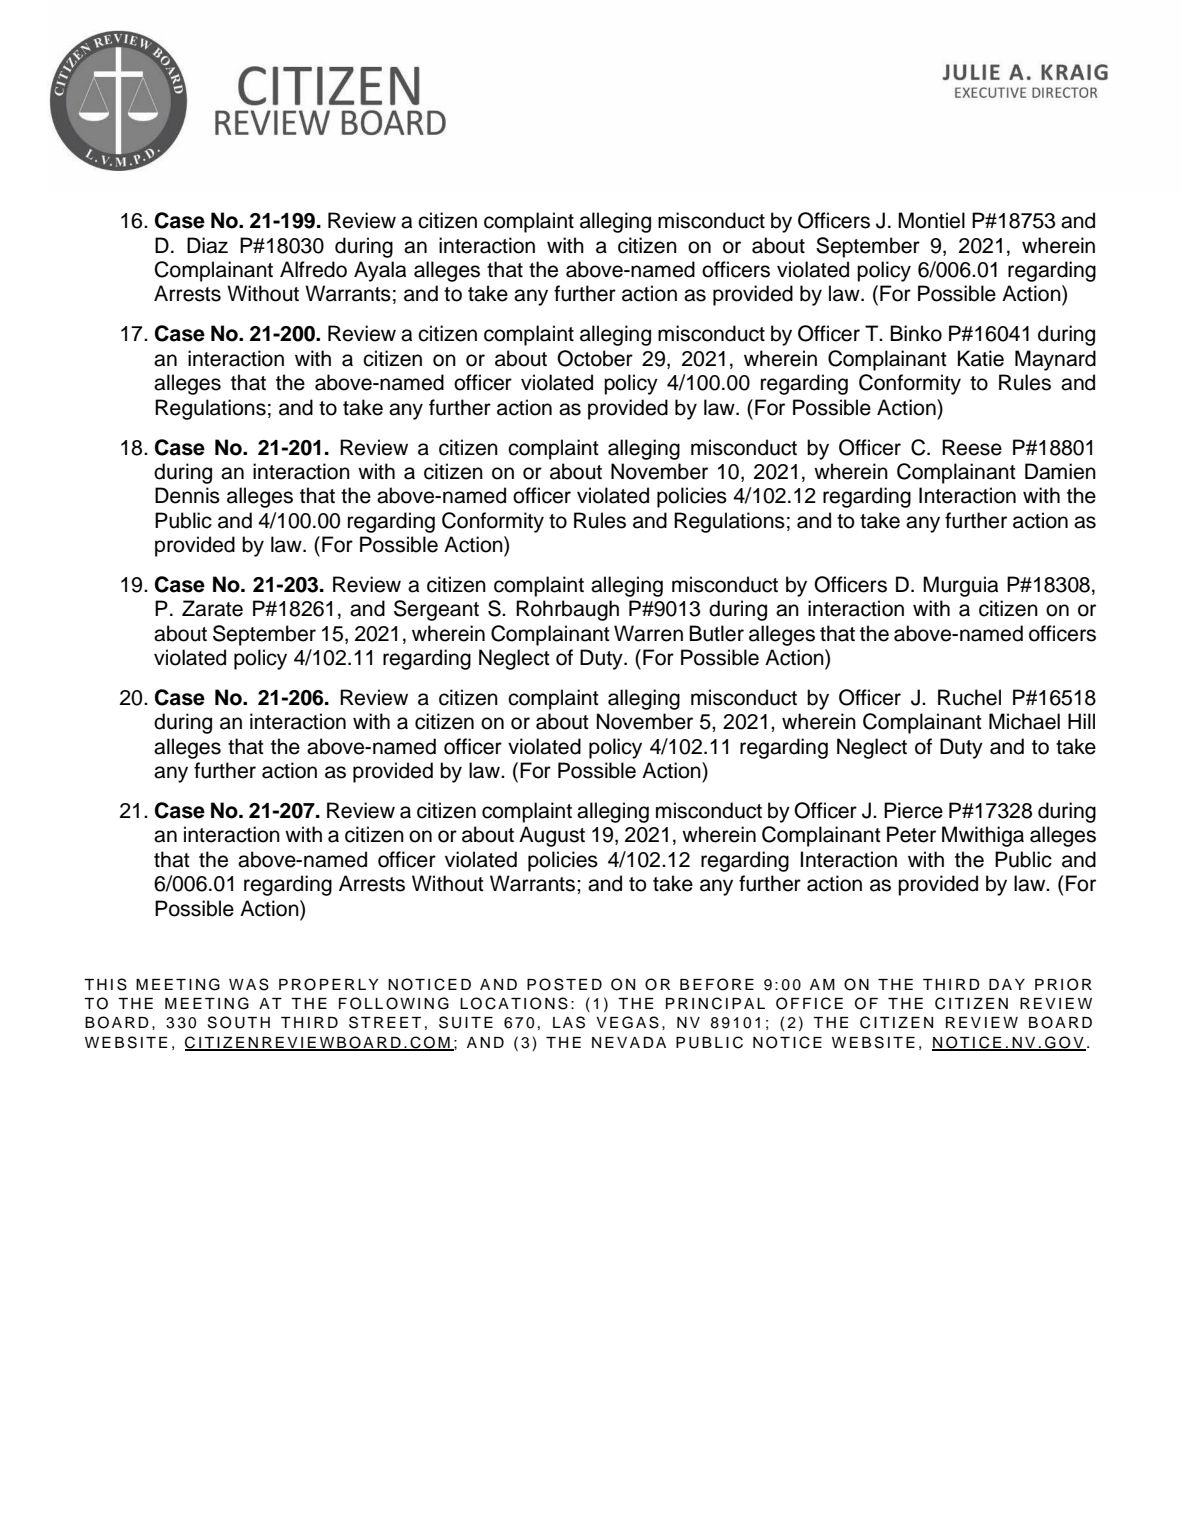  Describe the element at coordinates (1081, 721) in the screenshot. I see `Hill` at that location.
